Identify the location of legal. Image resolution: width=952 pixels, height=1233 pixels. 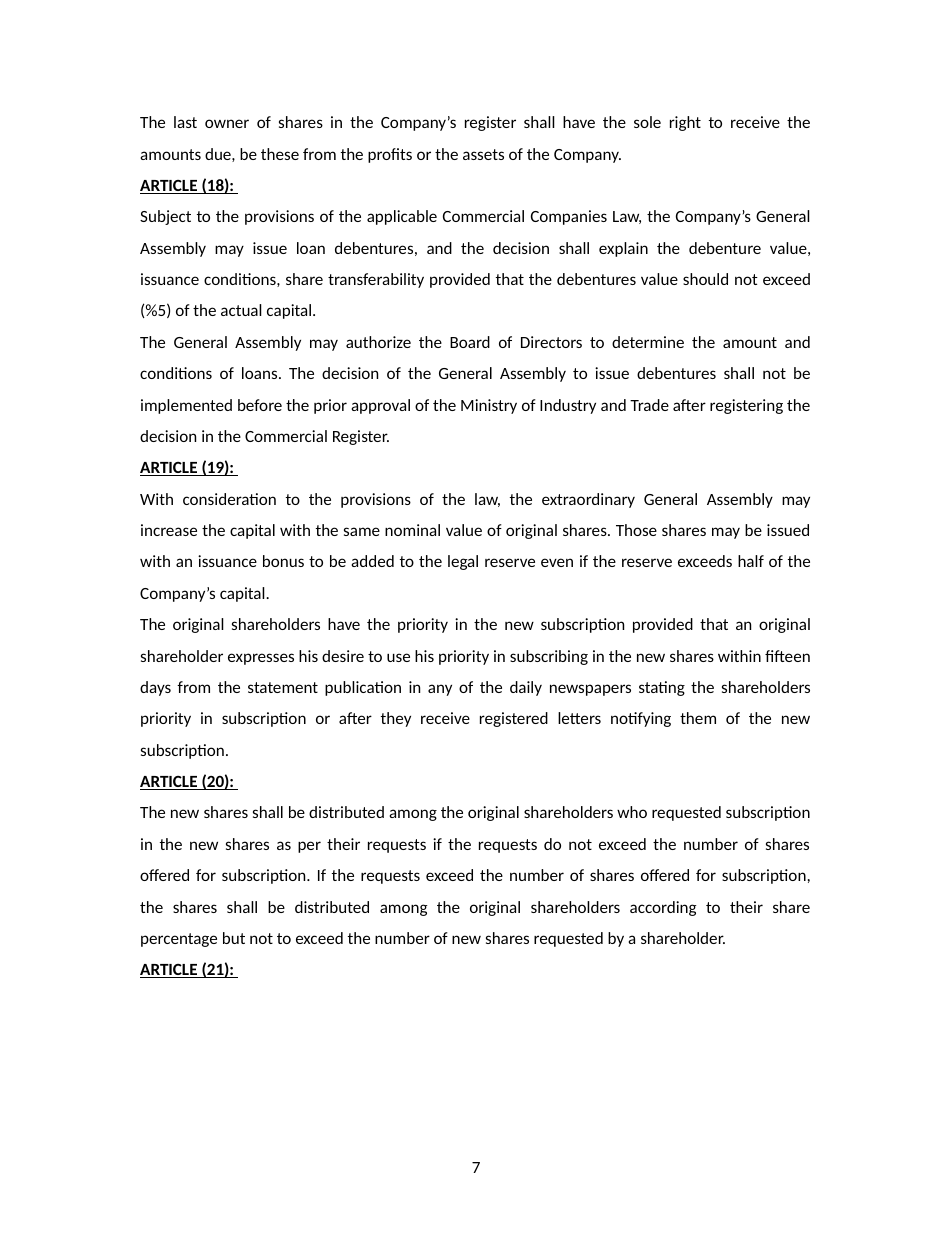
(463, 562).
